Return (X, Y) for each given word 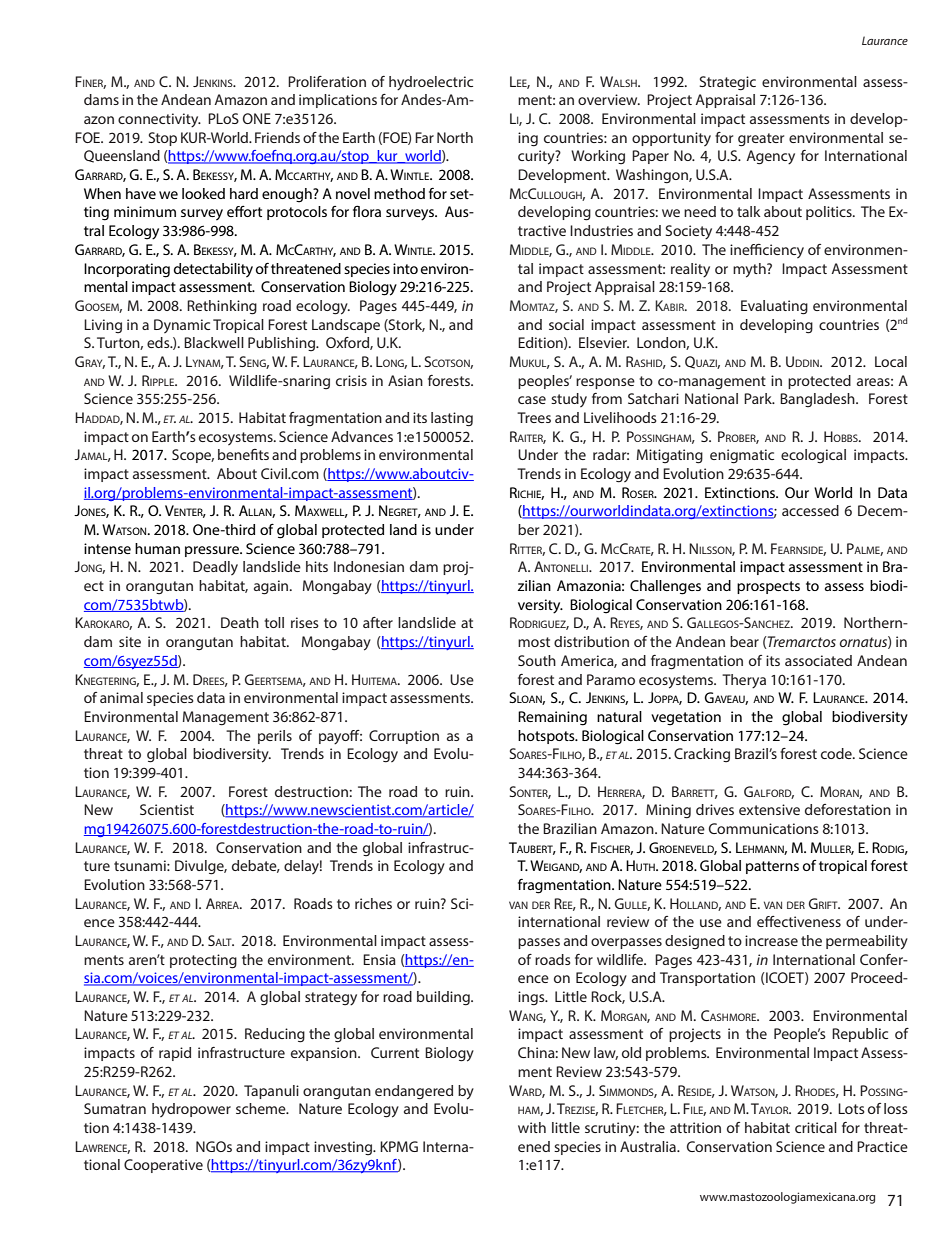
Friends (277, 137)
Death (240, 622)
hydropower (191, 1110)
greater (761, 140)
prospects (768, 587)
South (537, 660)
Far (424, 137)
